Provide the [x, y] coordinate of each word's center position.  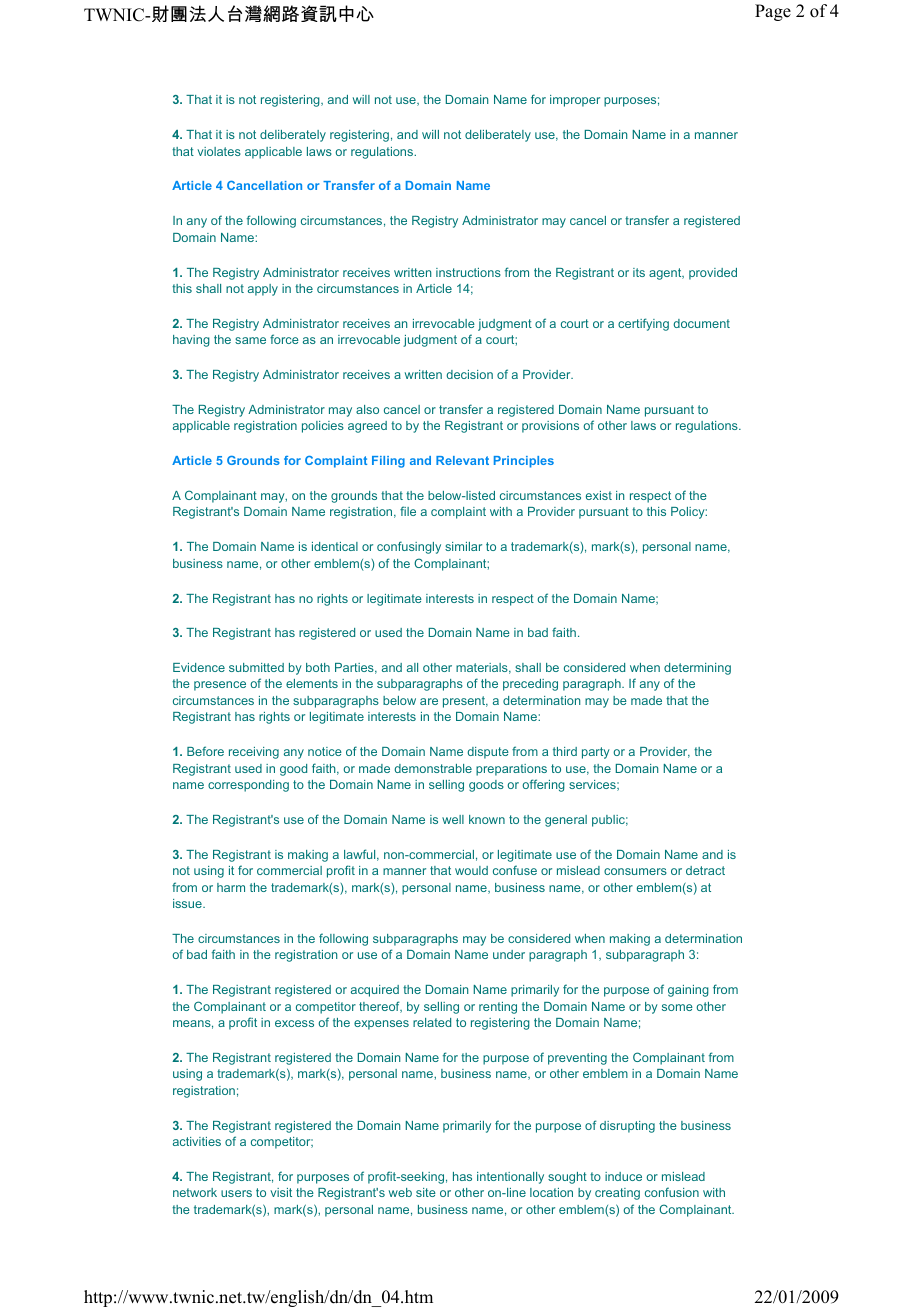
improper [575, 101]
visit [281, 1192]
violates [219, 151]
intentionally [510, 1178]
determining [697, 669]
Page [773, 12]
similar [463, 546]
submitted [256, 667]
